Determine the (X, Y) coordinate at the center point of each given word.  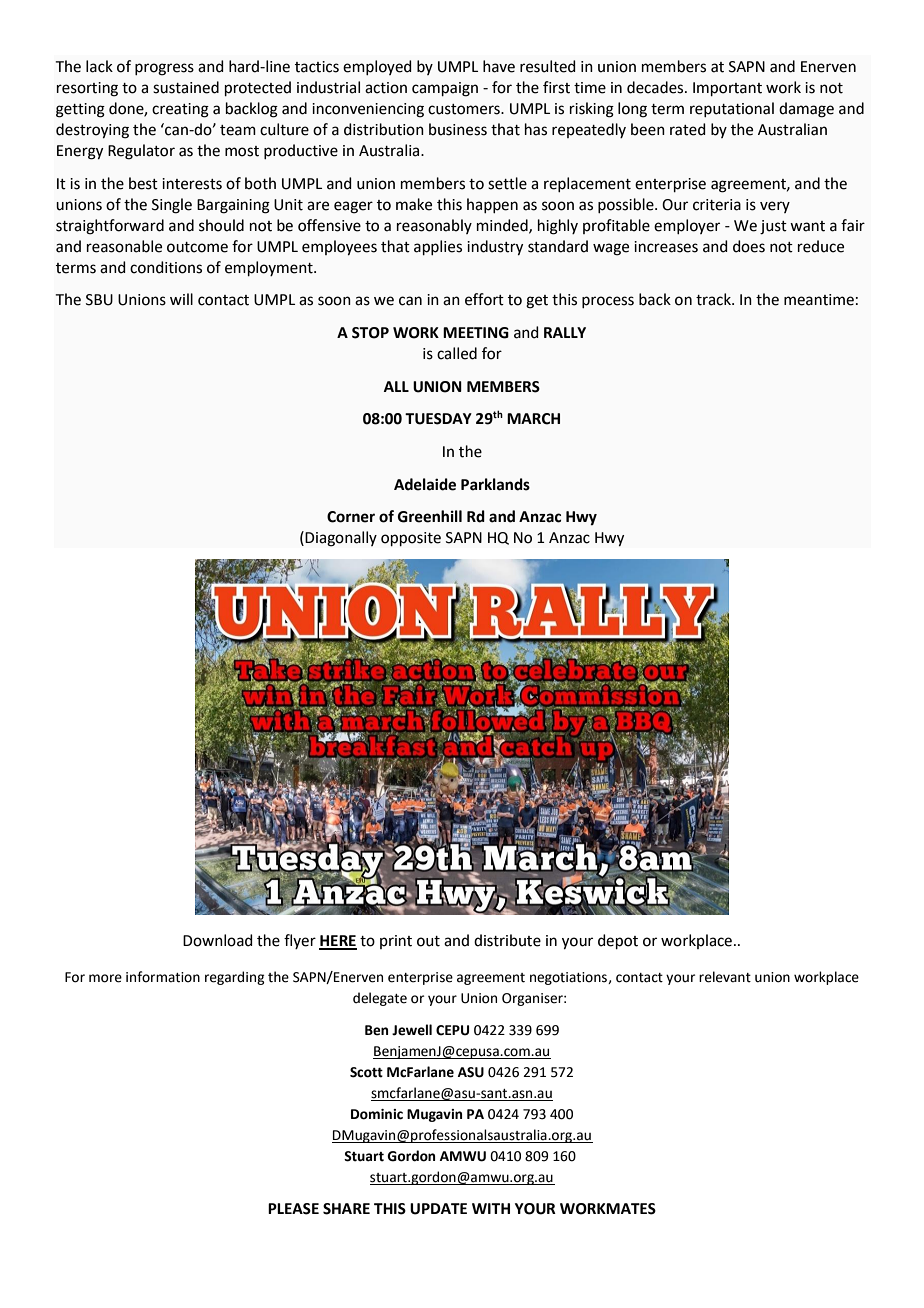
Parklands (495, 484)
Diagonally (341, 539)
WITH (491, 1208)
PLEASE (293, 1209)
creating (180, 110)
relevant (725, 977)
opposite (411, 539)
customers (465, 109)
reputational (732, 109)
